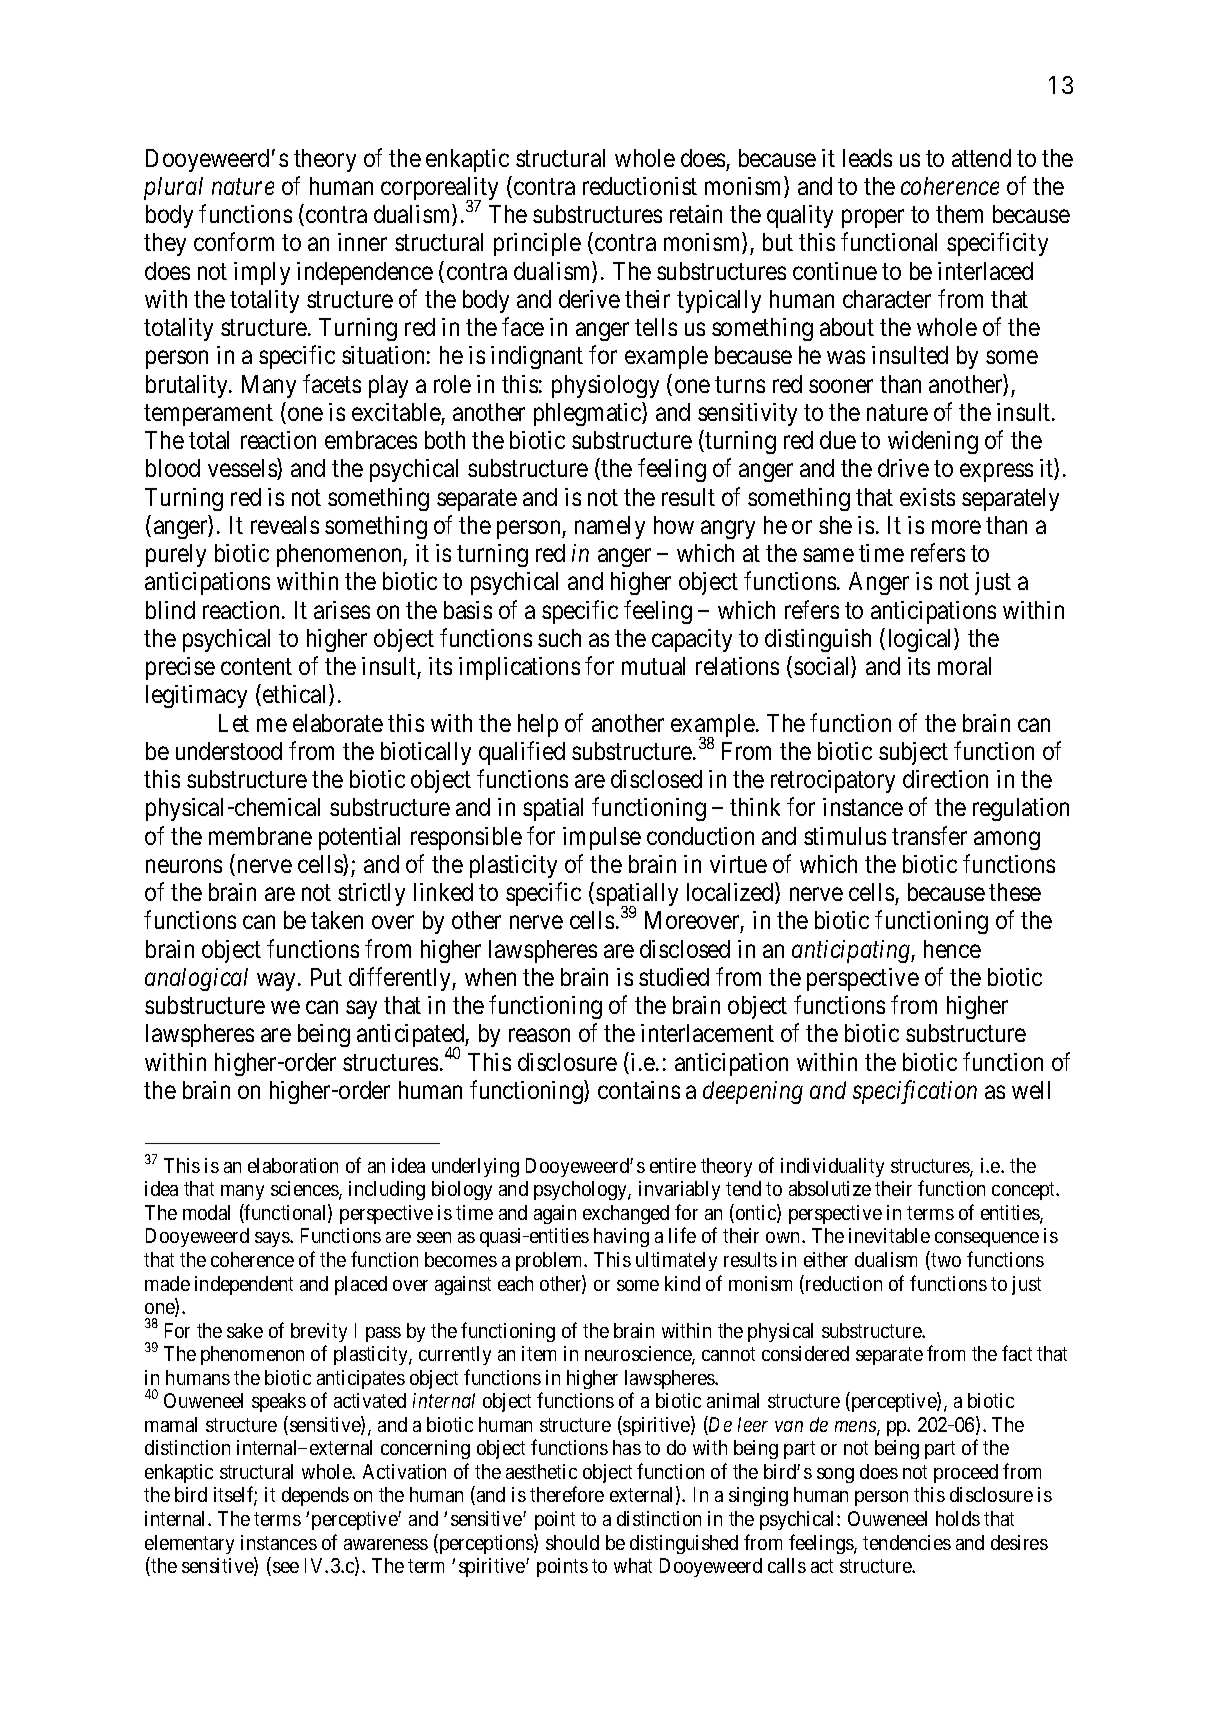  What do you see at coordinates (285, 525) in the page?
I see `reveals` at bounding box center [285, 525].
